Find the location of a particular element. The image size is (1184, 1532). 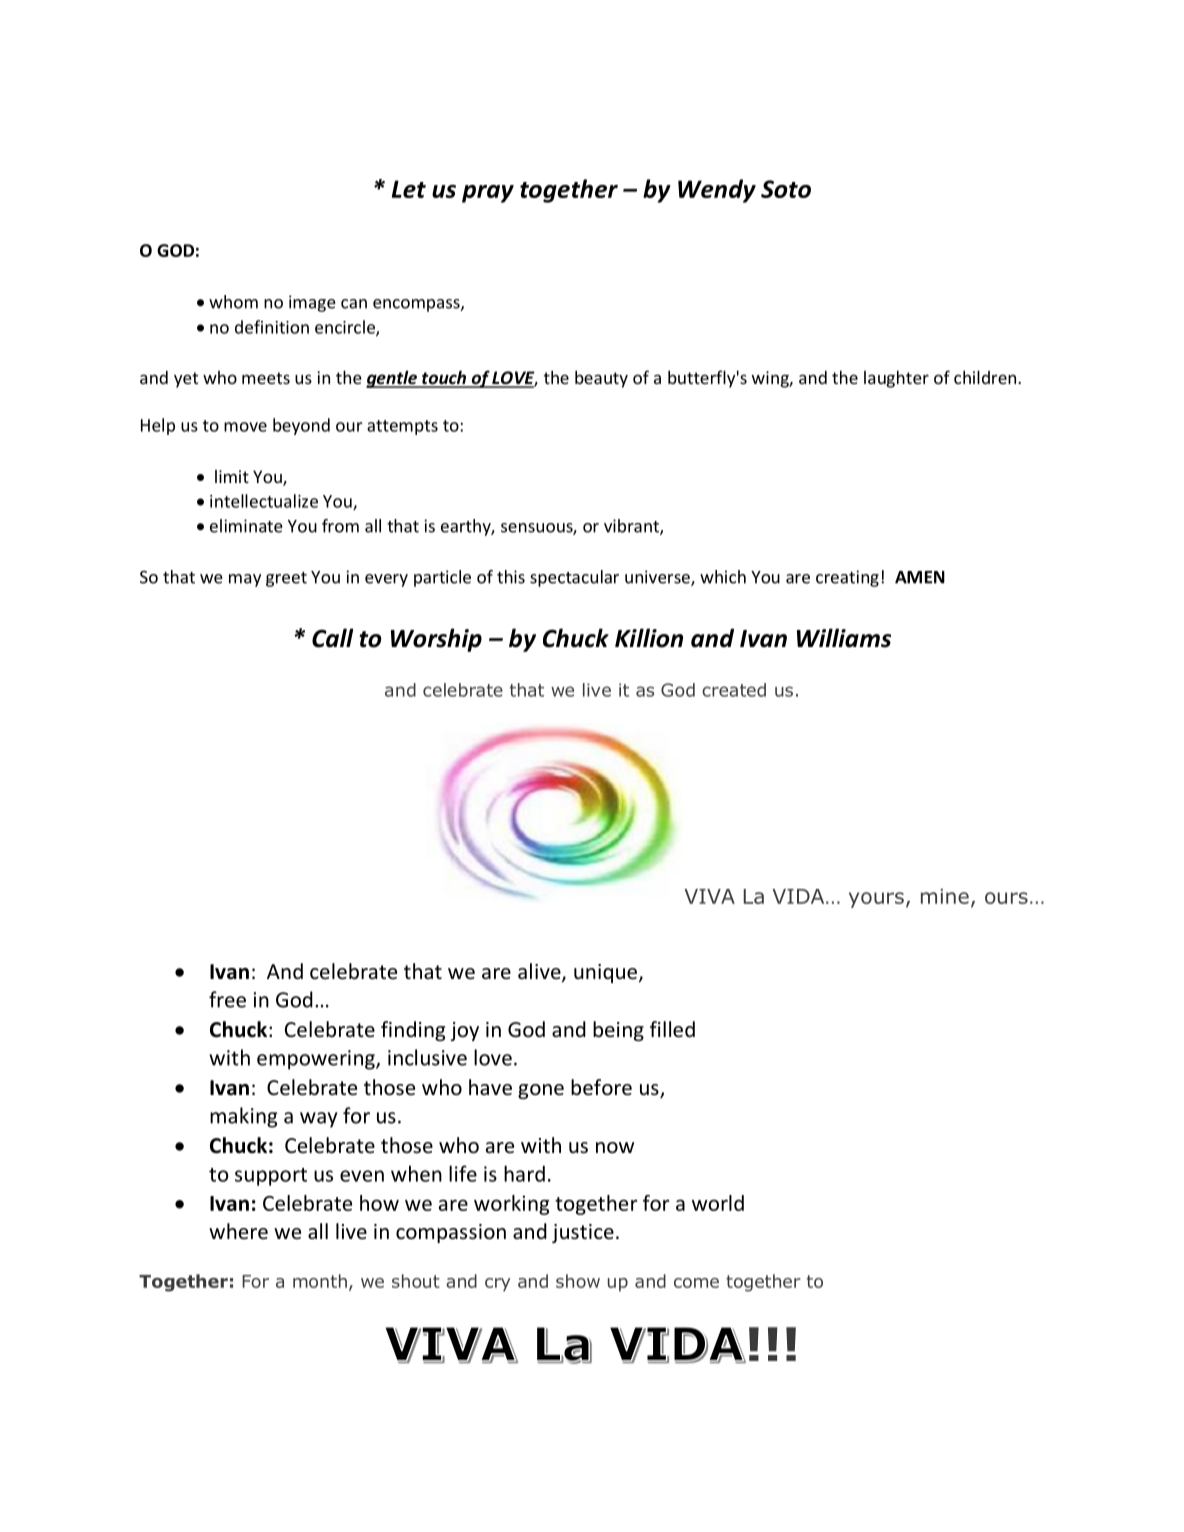

laughter is located at coordinates (896, 379).
